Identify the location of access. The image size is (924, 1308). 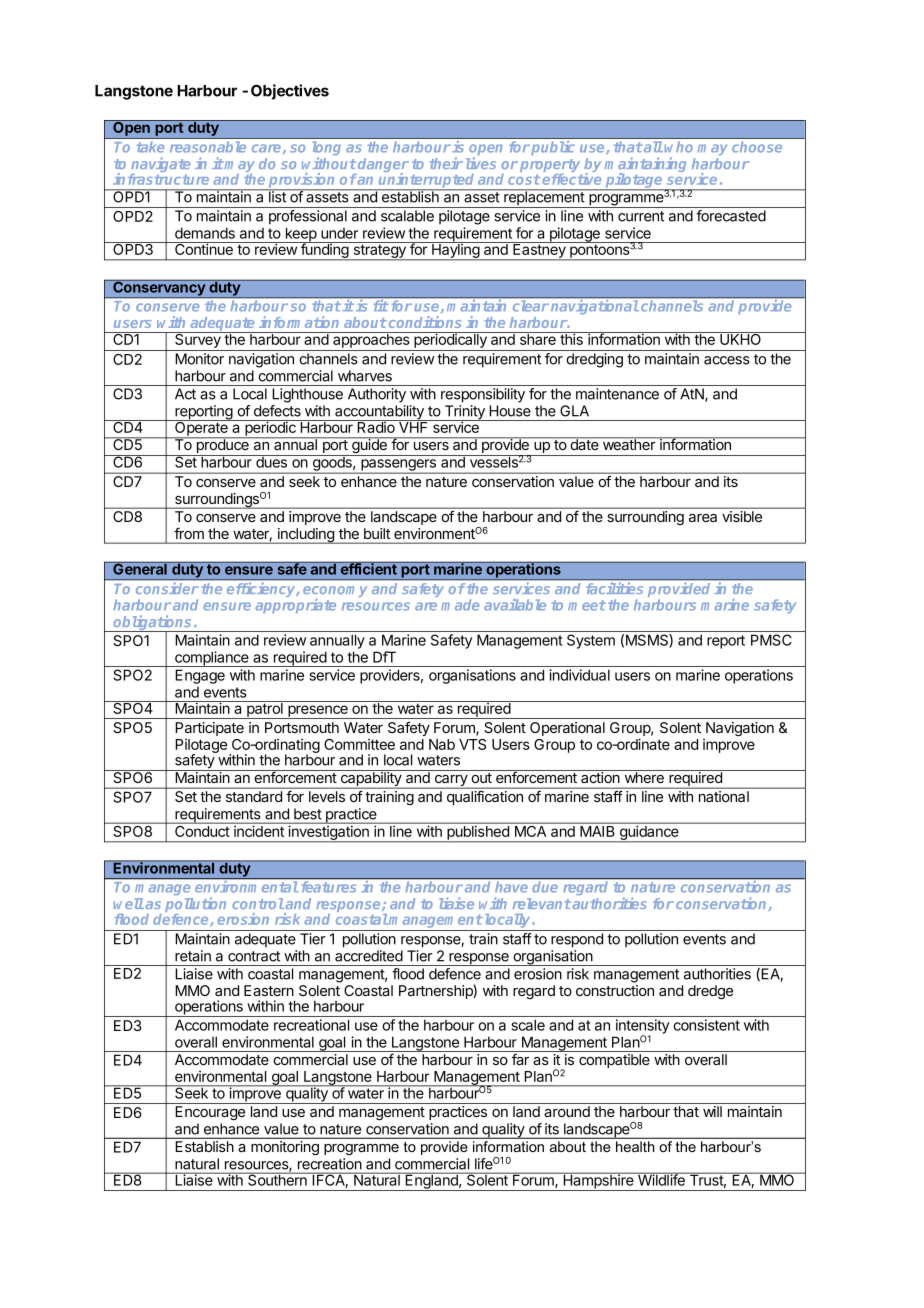
(727, 360).
